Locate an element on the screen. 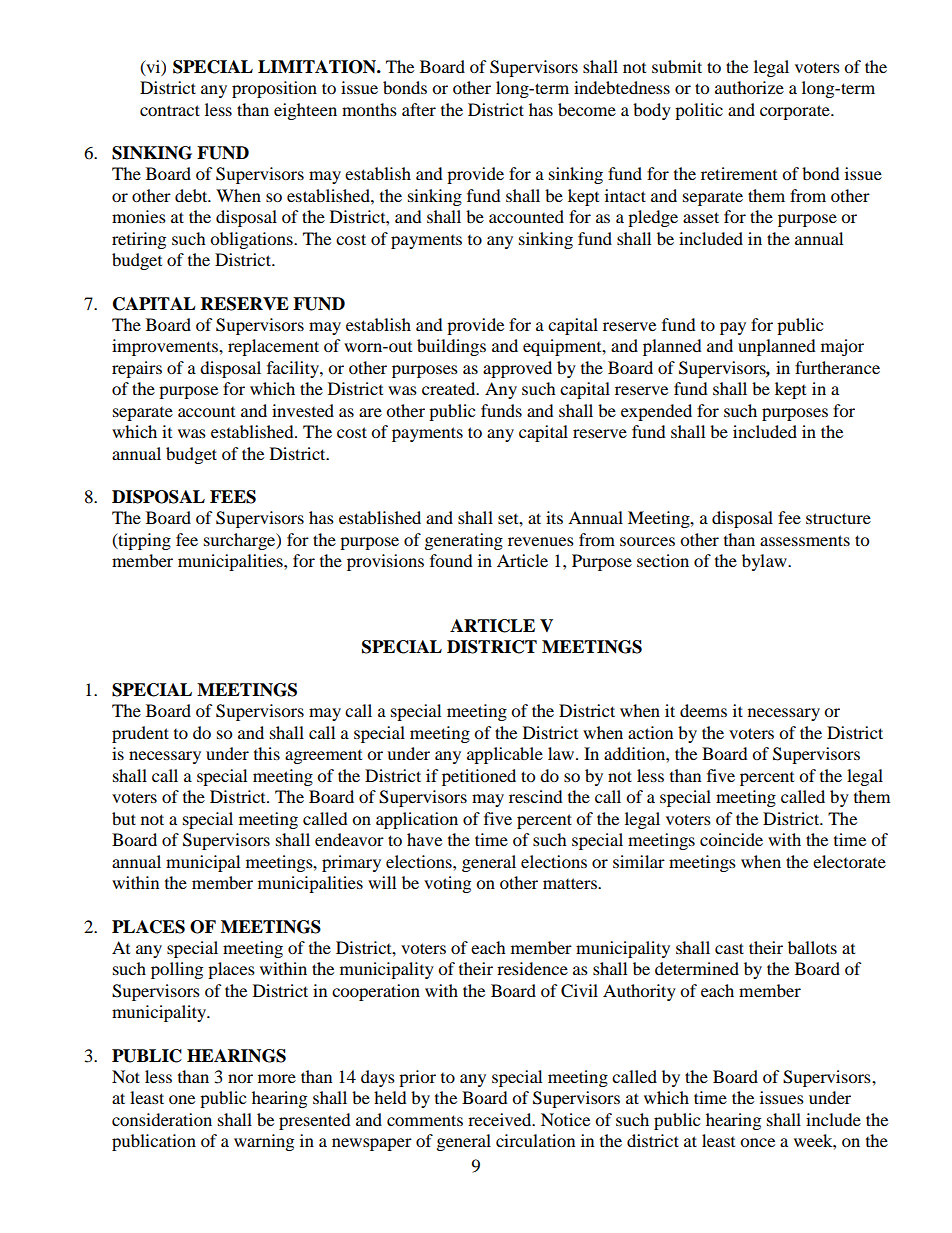 This screenshot has height=1233, width=952. this is located at coordinates (267, 753).
